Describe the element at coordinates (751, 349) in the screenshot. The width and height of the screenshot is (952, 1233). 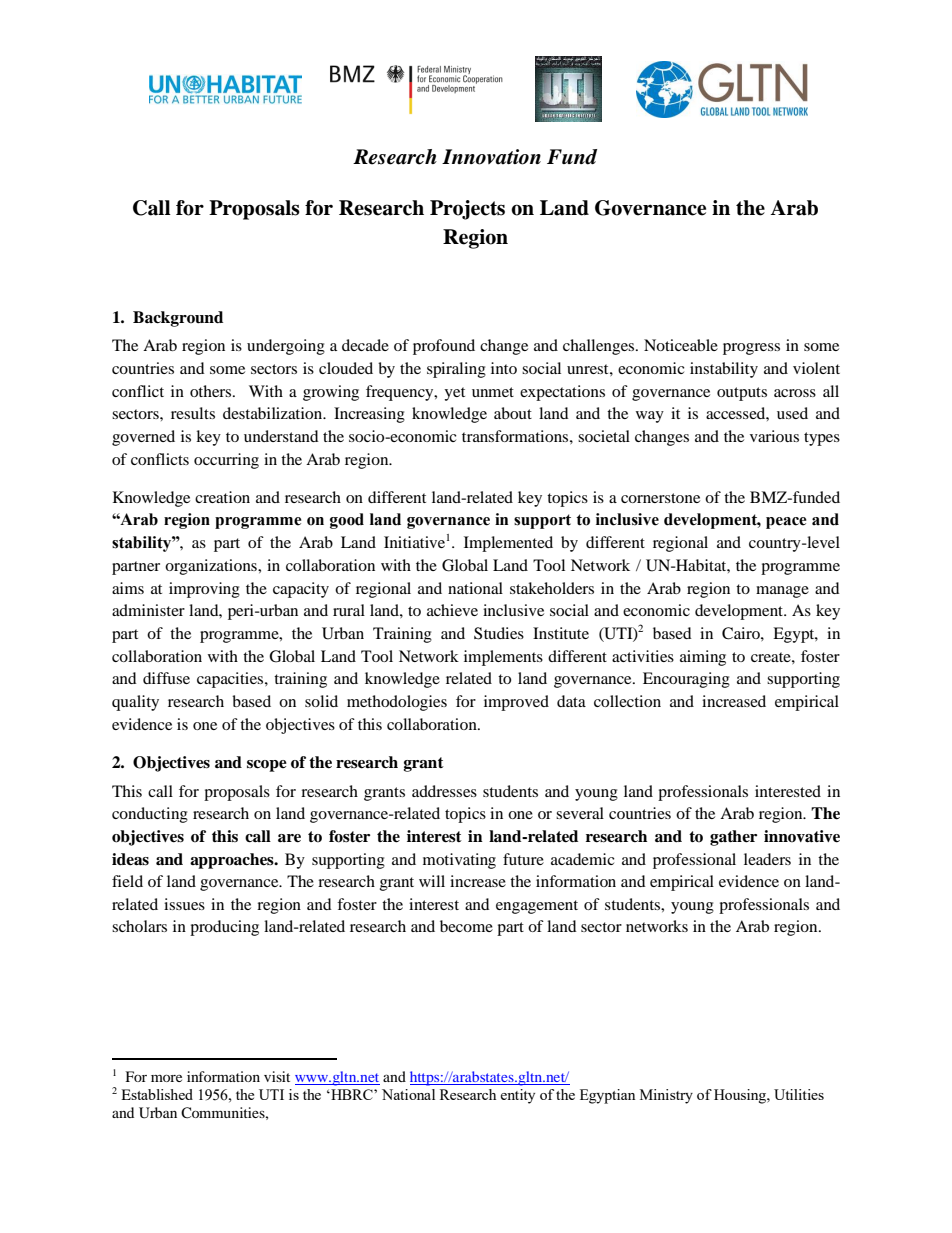
I see `progress` at that location.
